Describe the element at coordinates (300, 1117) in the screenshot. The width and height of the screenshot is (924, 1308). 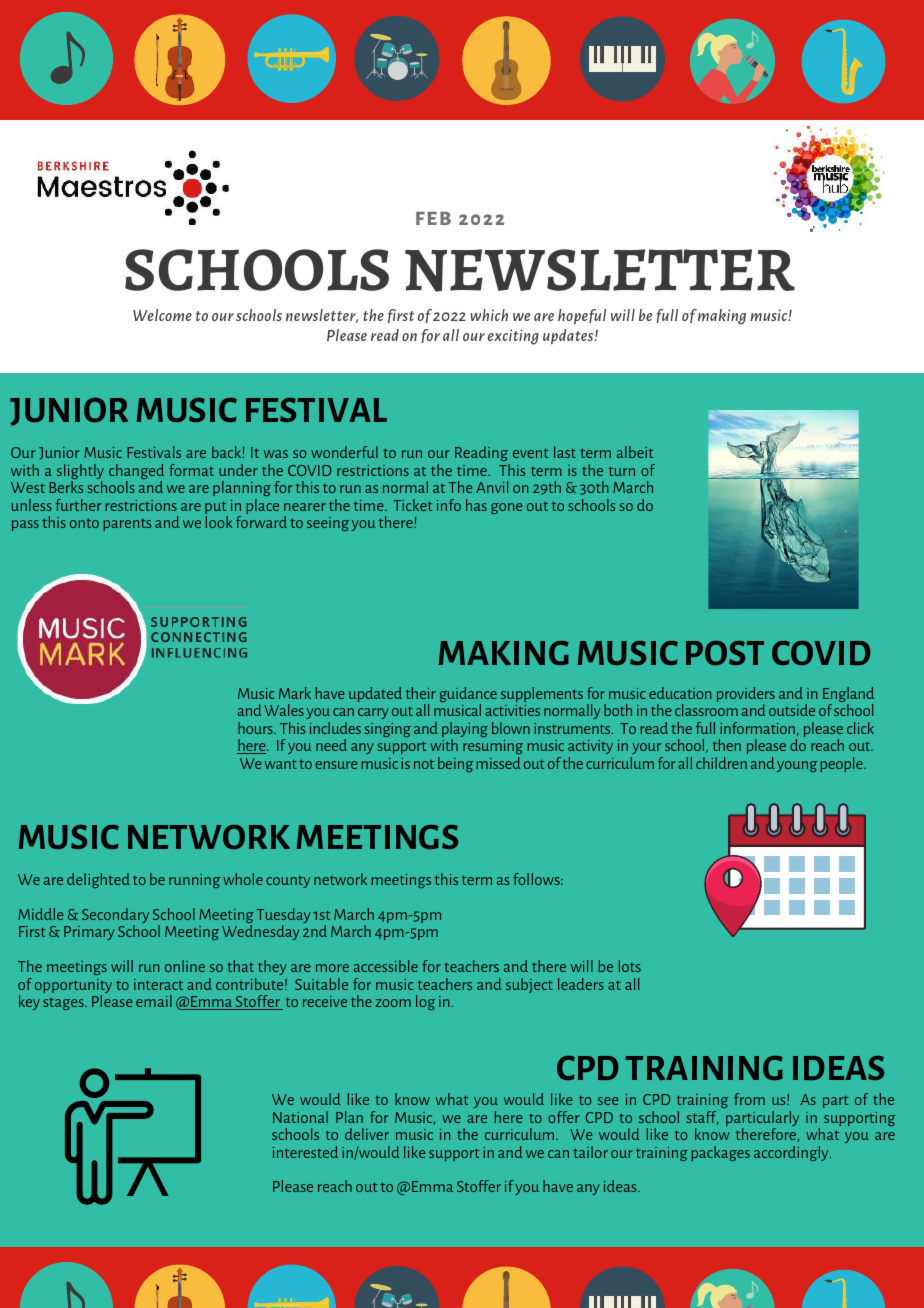
I see `National` at that location.
